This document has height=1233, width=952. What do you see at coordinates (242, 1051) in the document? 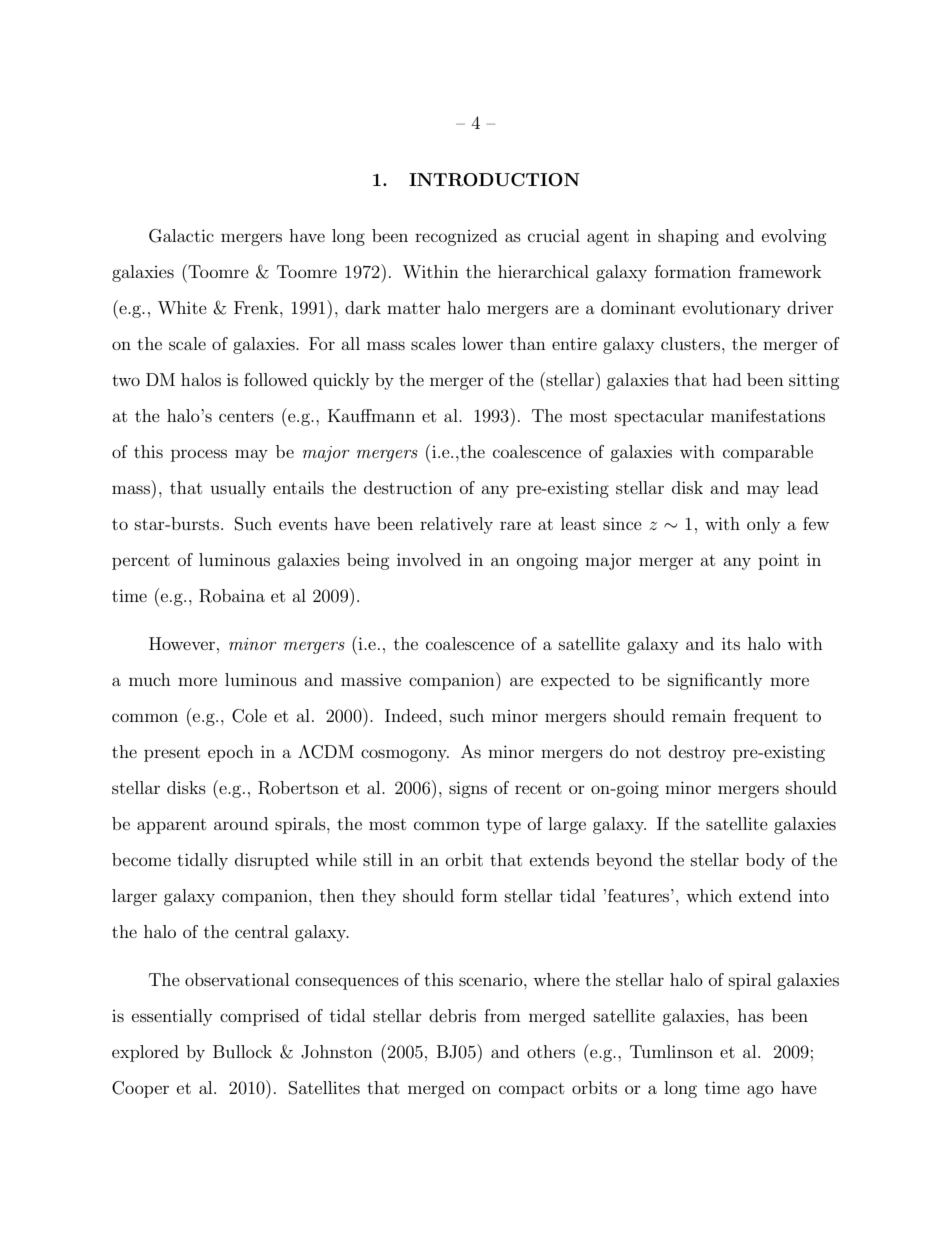
I see `Bullock` at bounding box center [242, 1051].
